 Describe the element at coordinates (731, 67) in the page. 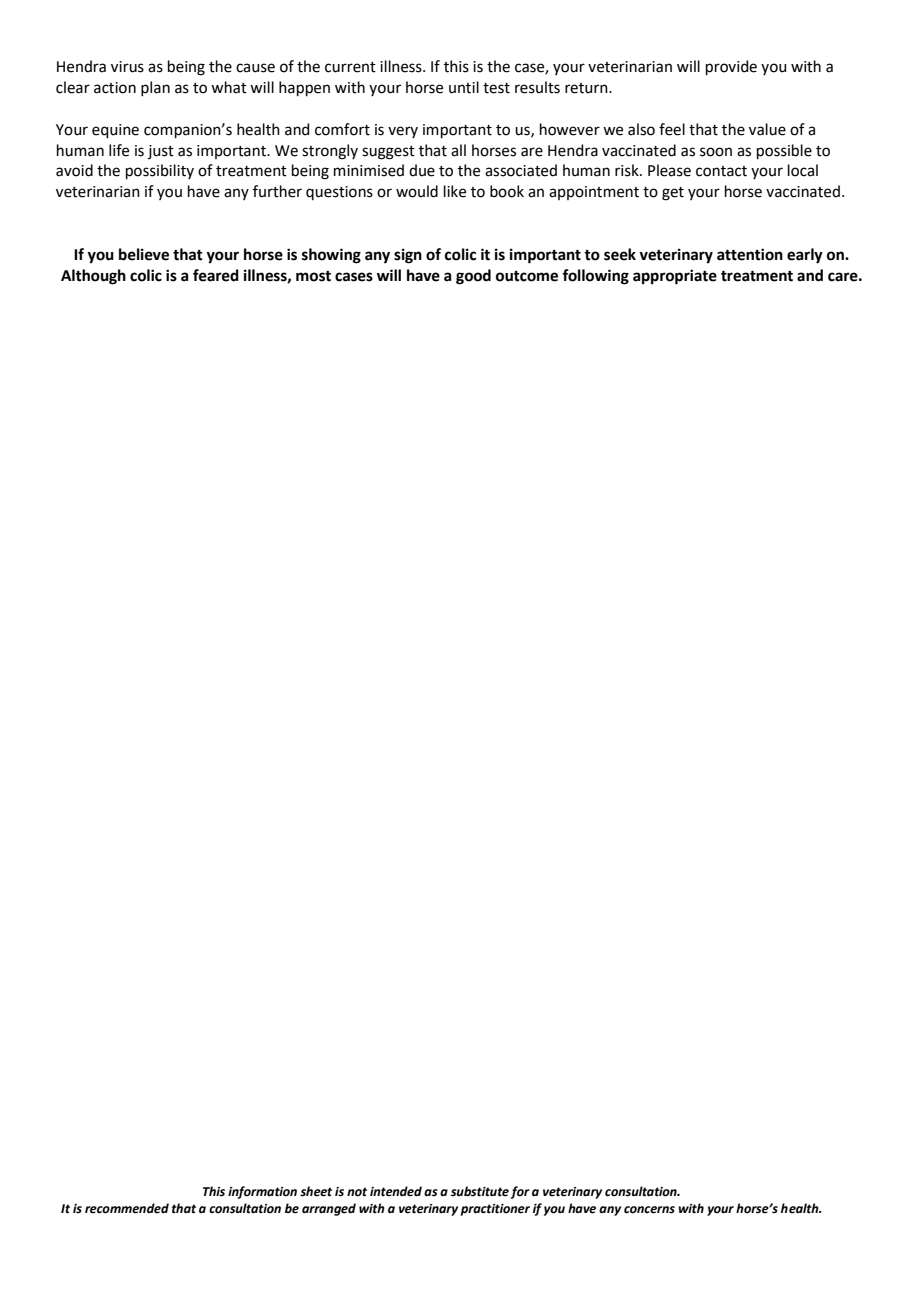

I see `provide` at that location.
